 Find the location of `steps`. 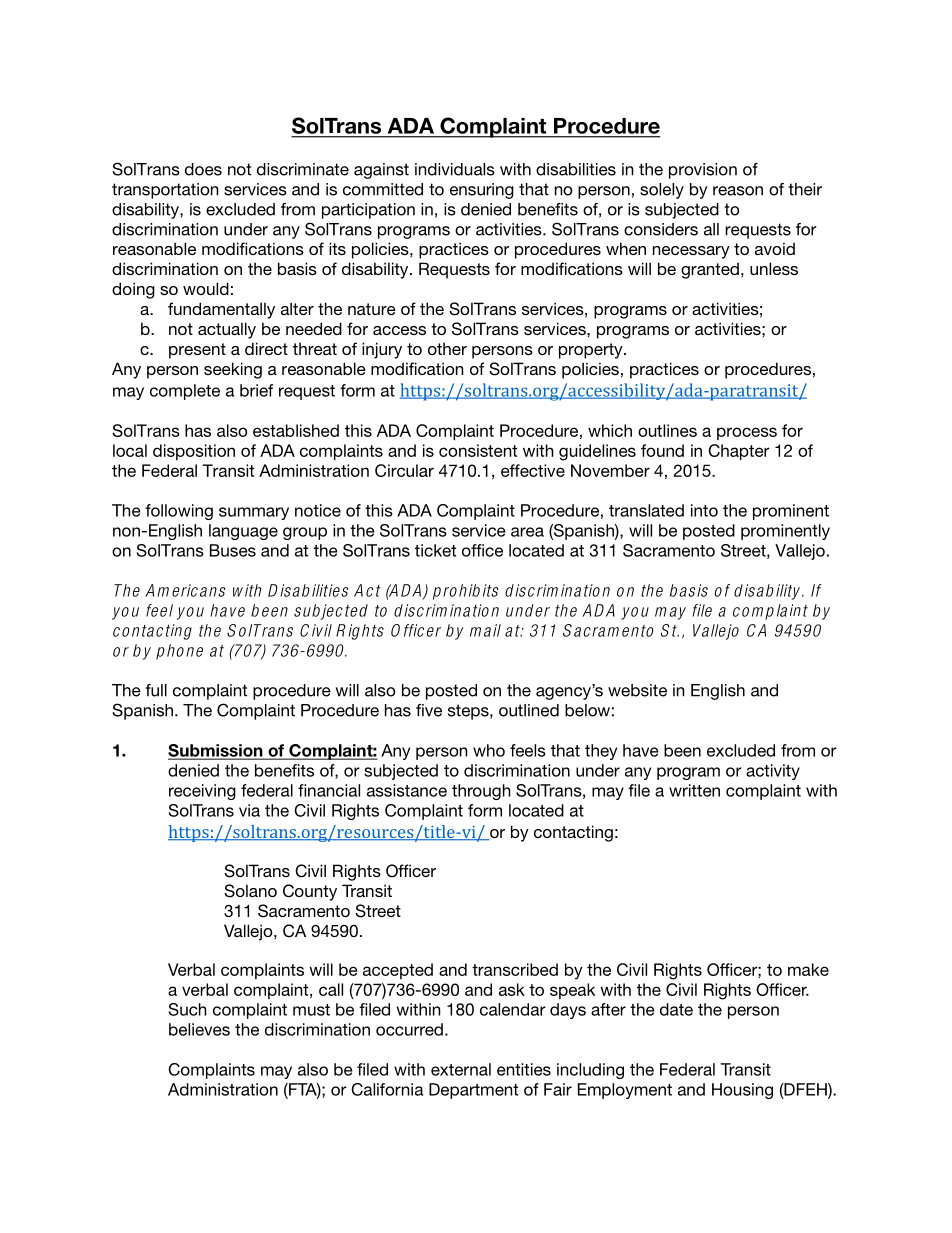

steps is located at coordinates (469, 712).
